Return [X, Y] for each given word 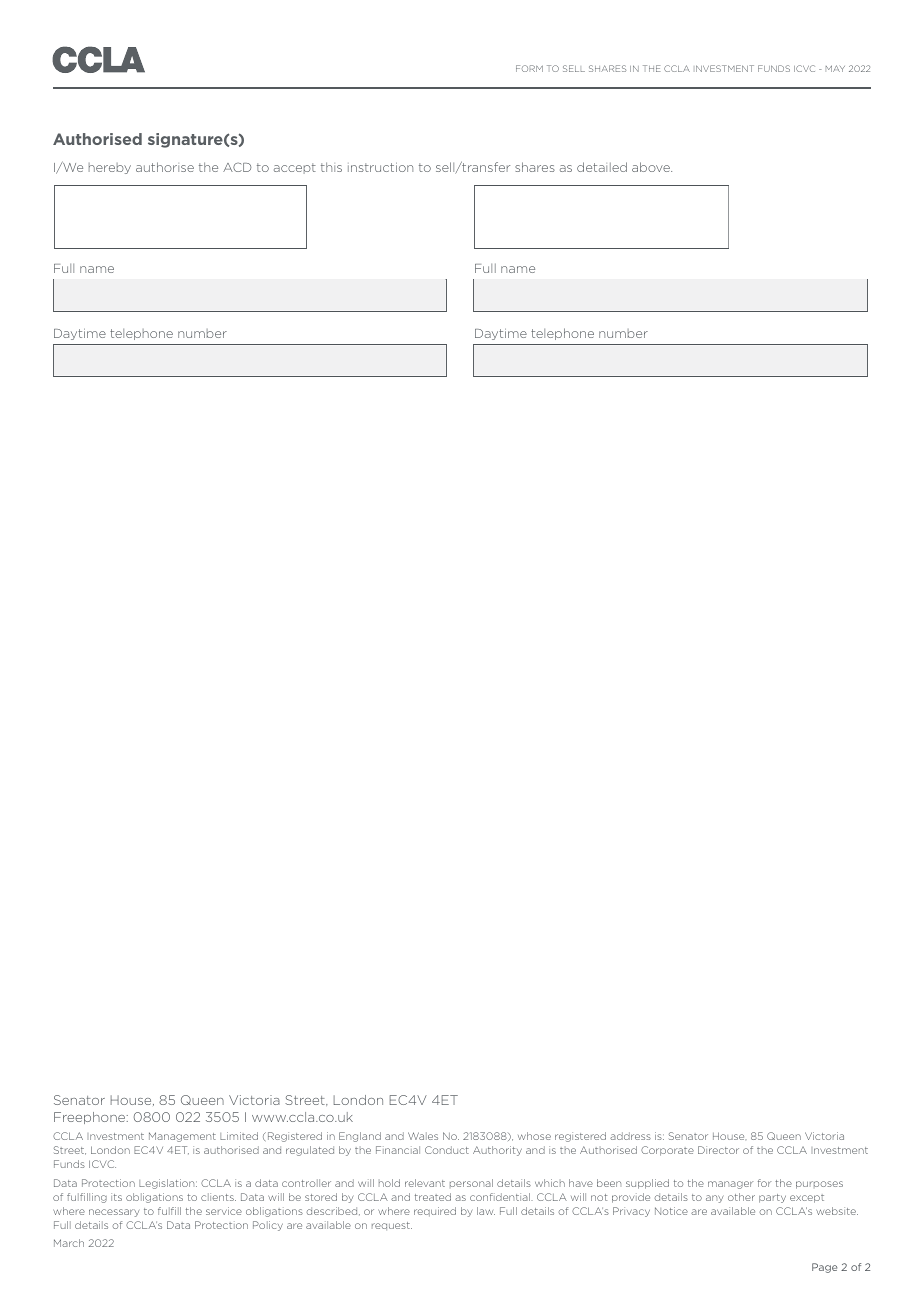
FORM [529, 68]
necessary [114, 1213]
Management [182, 1137]
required [435, 1212]
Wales [423, 1136]
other [741, 1197]
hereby [110, 168]
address [630, 1136]
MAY [835, 68]
